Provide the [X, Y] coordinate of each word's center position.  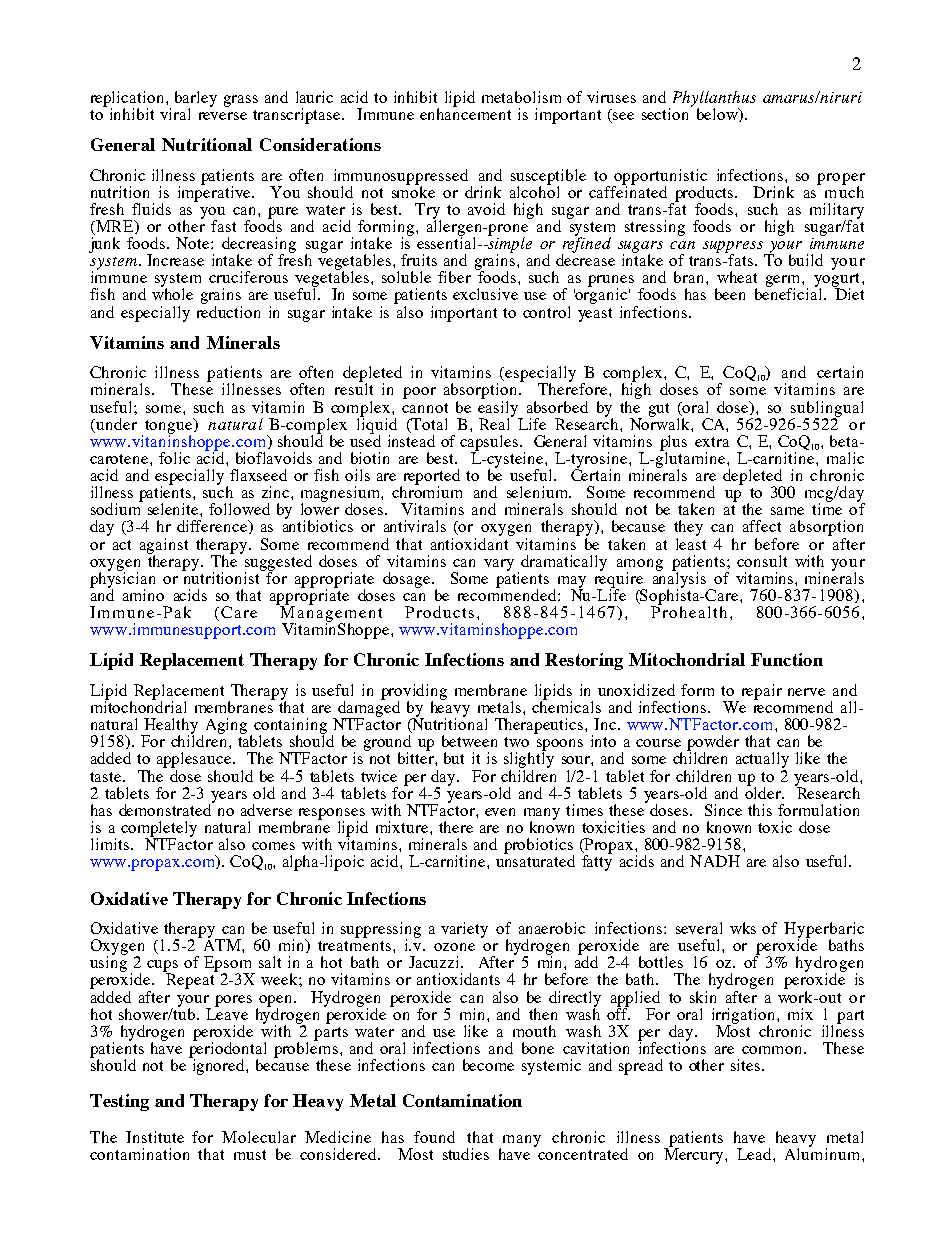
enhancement [465, 113]
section [667, 113]
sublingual [827, 410]
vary [499, 565]
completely [159, 830]
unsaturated [535, 860]
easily [499, 408]
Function [787, 659]
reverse [223, 116]
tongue [168, 427]
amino [143, 595]
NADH [715, 861]
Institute [155, 1137]
